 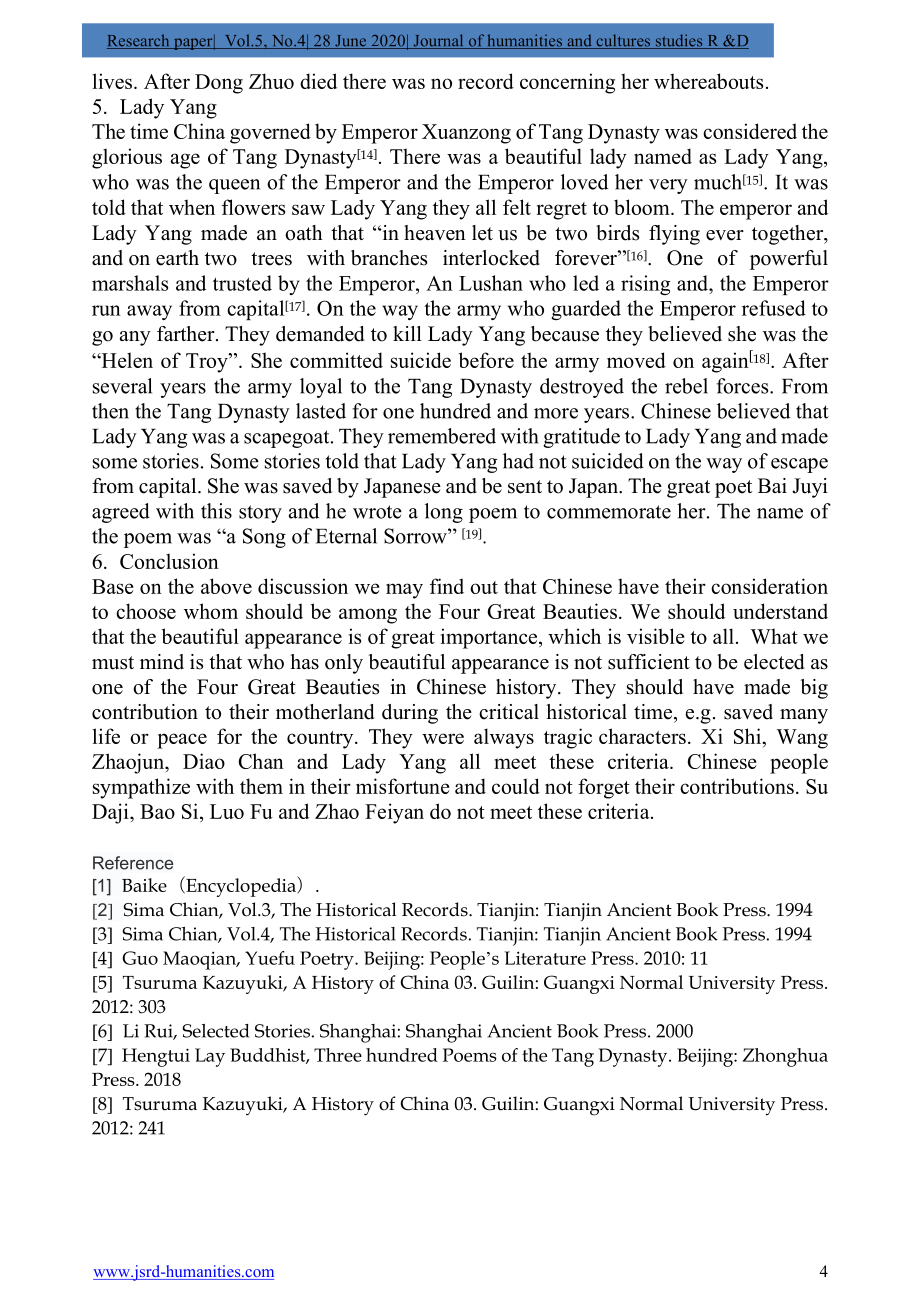 What do you see at coordinates (219, 84) in the screenshot?
I see `Dong` at bounding box center [219, 84].
